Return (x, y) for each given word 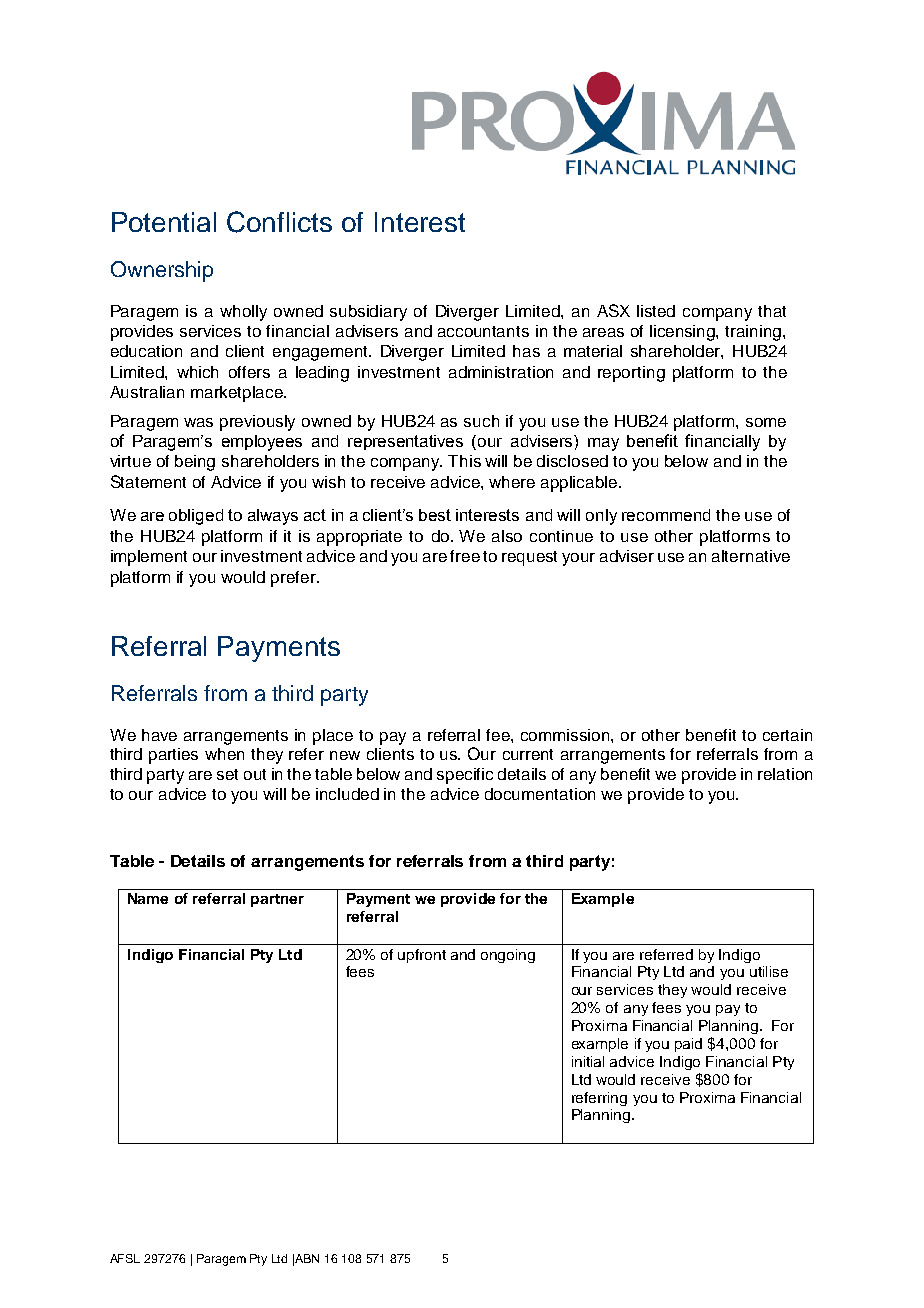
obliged (196, 517)
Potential (164, 222)
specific (465, 776)
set (227, 774)
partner (277, 900)
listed (656, 311)
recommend (666, 515)
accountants (483, 331)
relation (785, 774)
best (435, 515)
